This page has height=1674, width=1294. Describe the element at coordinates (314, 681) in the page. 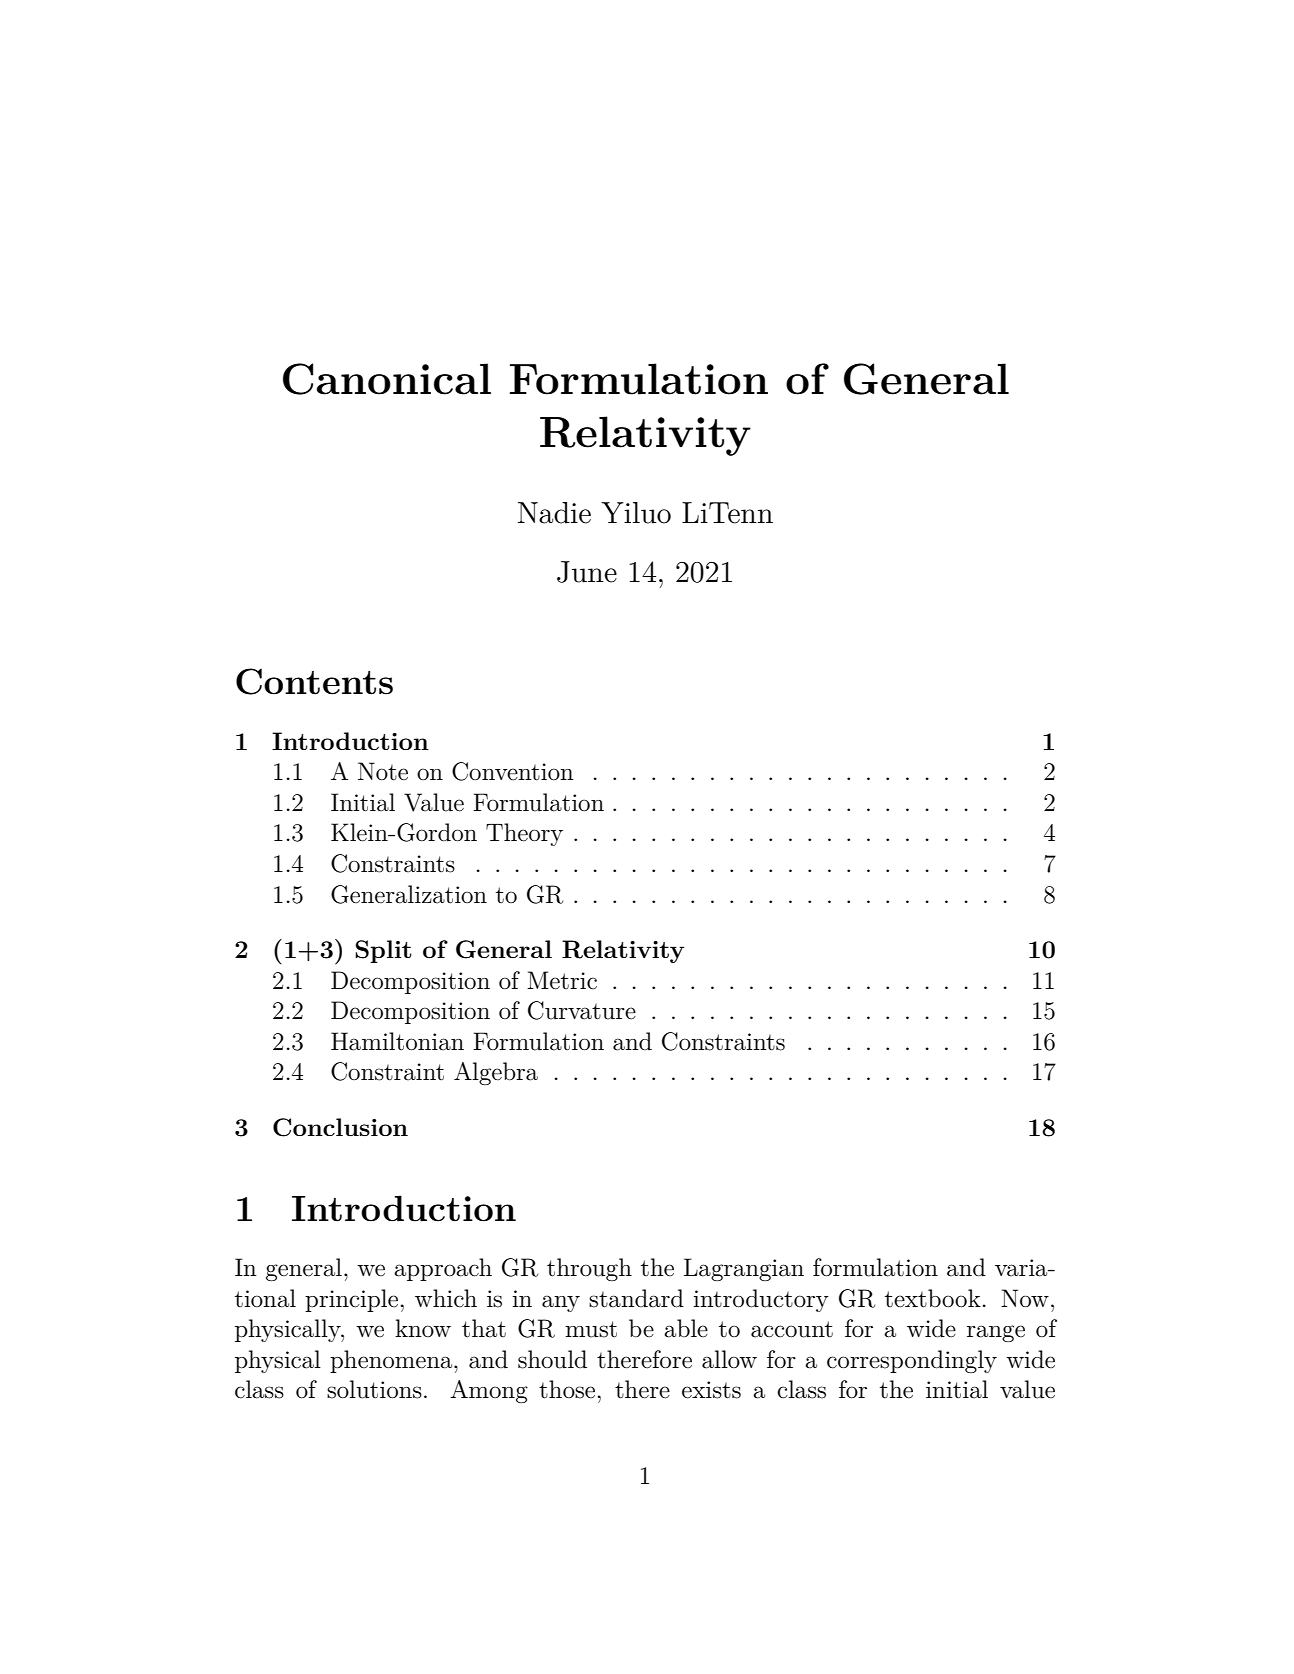

I see `Contents` at that location.
